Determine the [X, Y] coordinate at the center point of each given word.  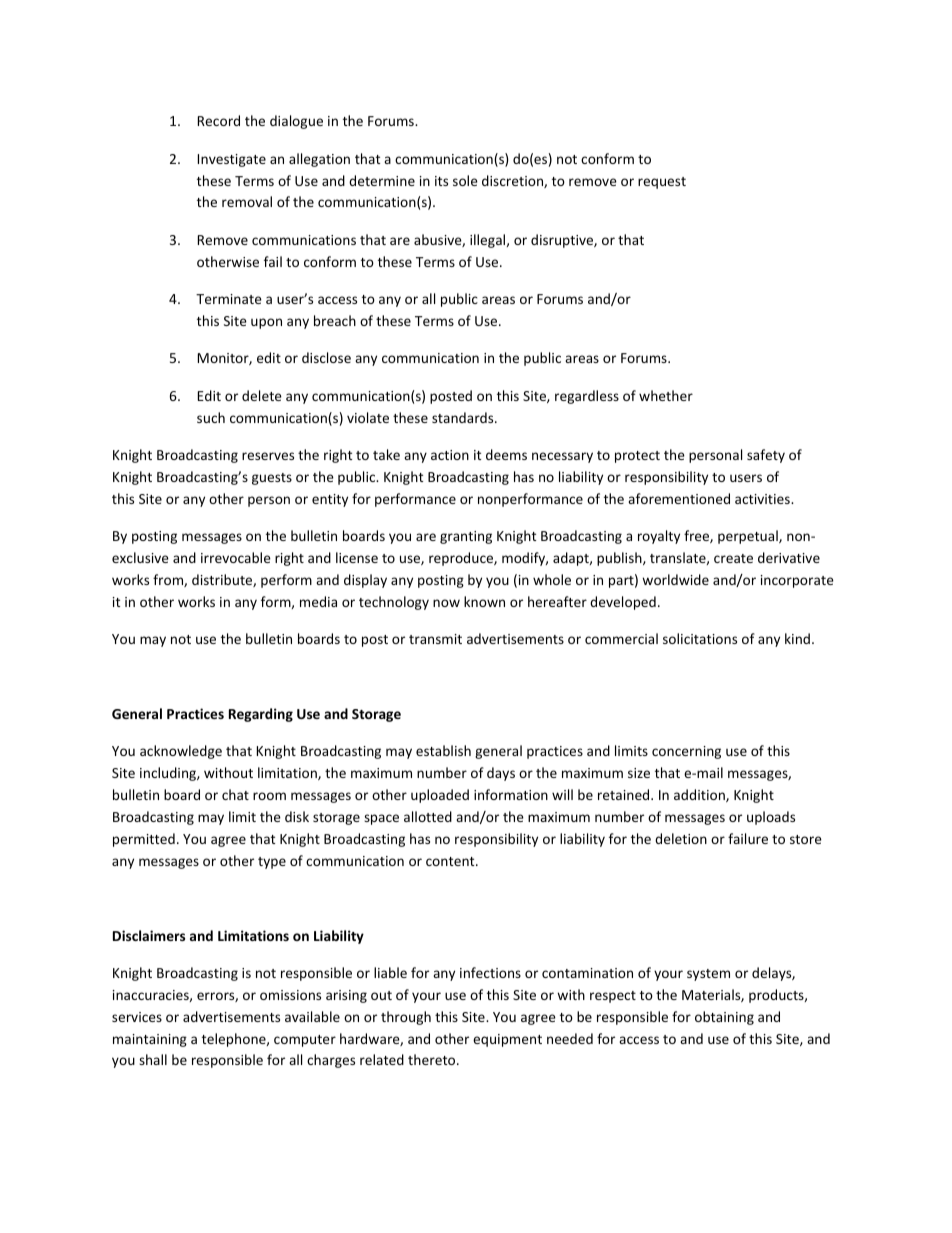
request [662, 183]
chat [235, 794]
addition [700, 795]
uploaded [440, 796]
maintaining [150, 1040]
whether [666, 395]
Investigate [232, 160]
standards [464, 417]
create [733, 558]
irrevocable [236, 557]
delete [262, 395]
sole [465, 180]
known [484, 601]
